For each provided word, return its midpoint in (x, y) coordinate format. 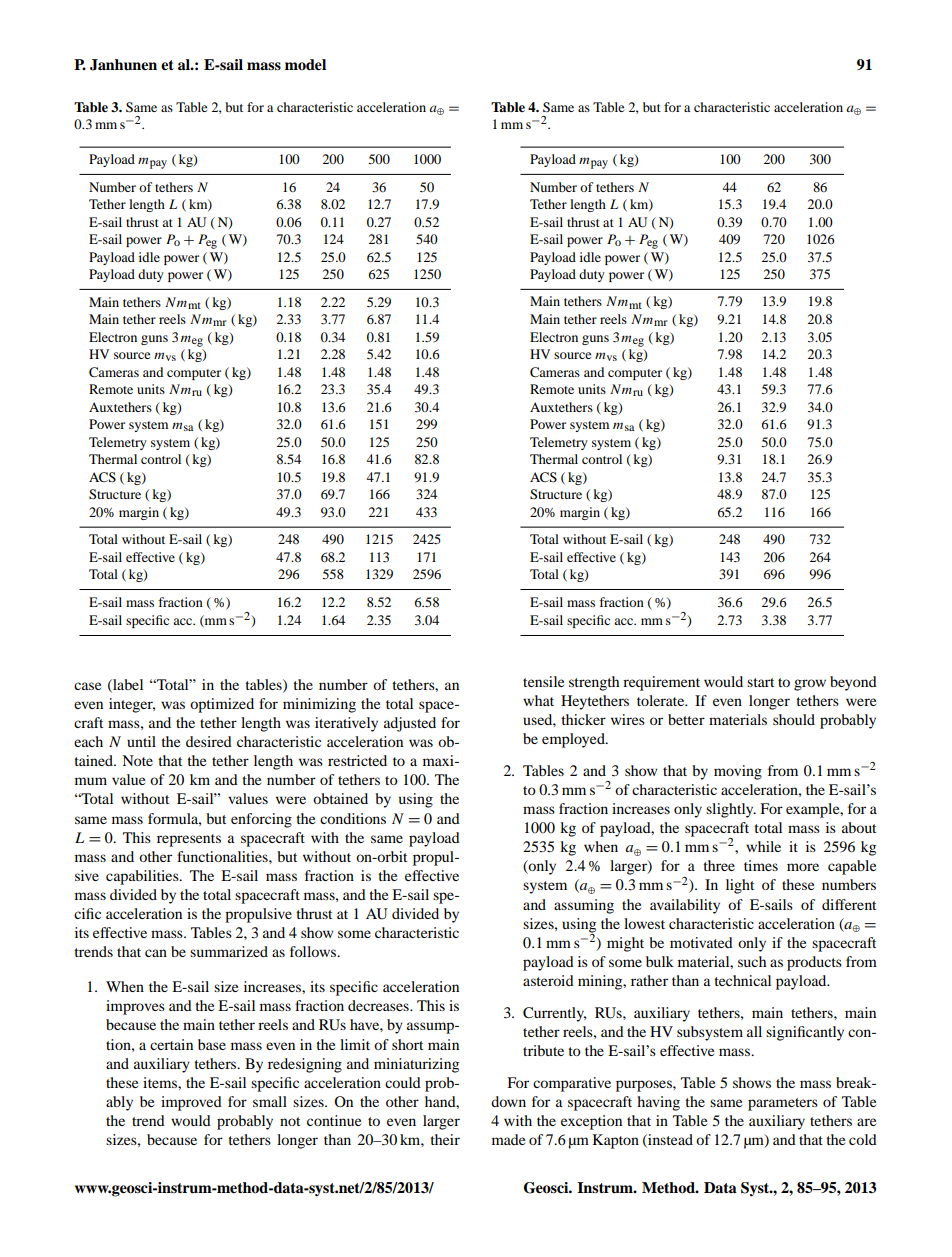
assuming (584, 906)
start (760, 682)
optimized (222, 705)
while (763, 846)
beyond (853, 683)
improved (191, 1103)
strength (594, 683)
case (87, 686)
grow (810, 685)
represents (189, 840)
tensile (543, 681)
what (538, 700)
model (305, 65)
